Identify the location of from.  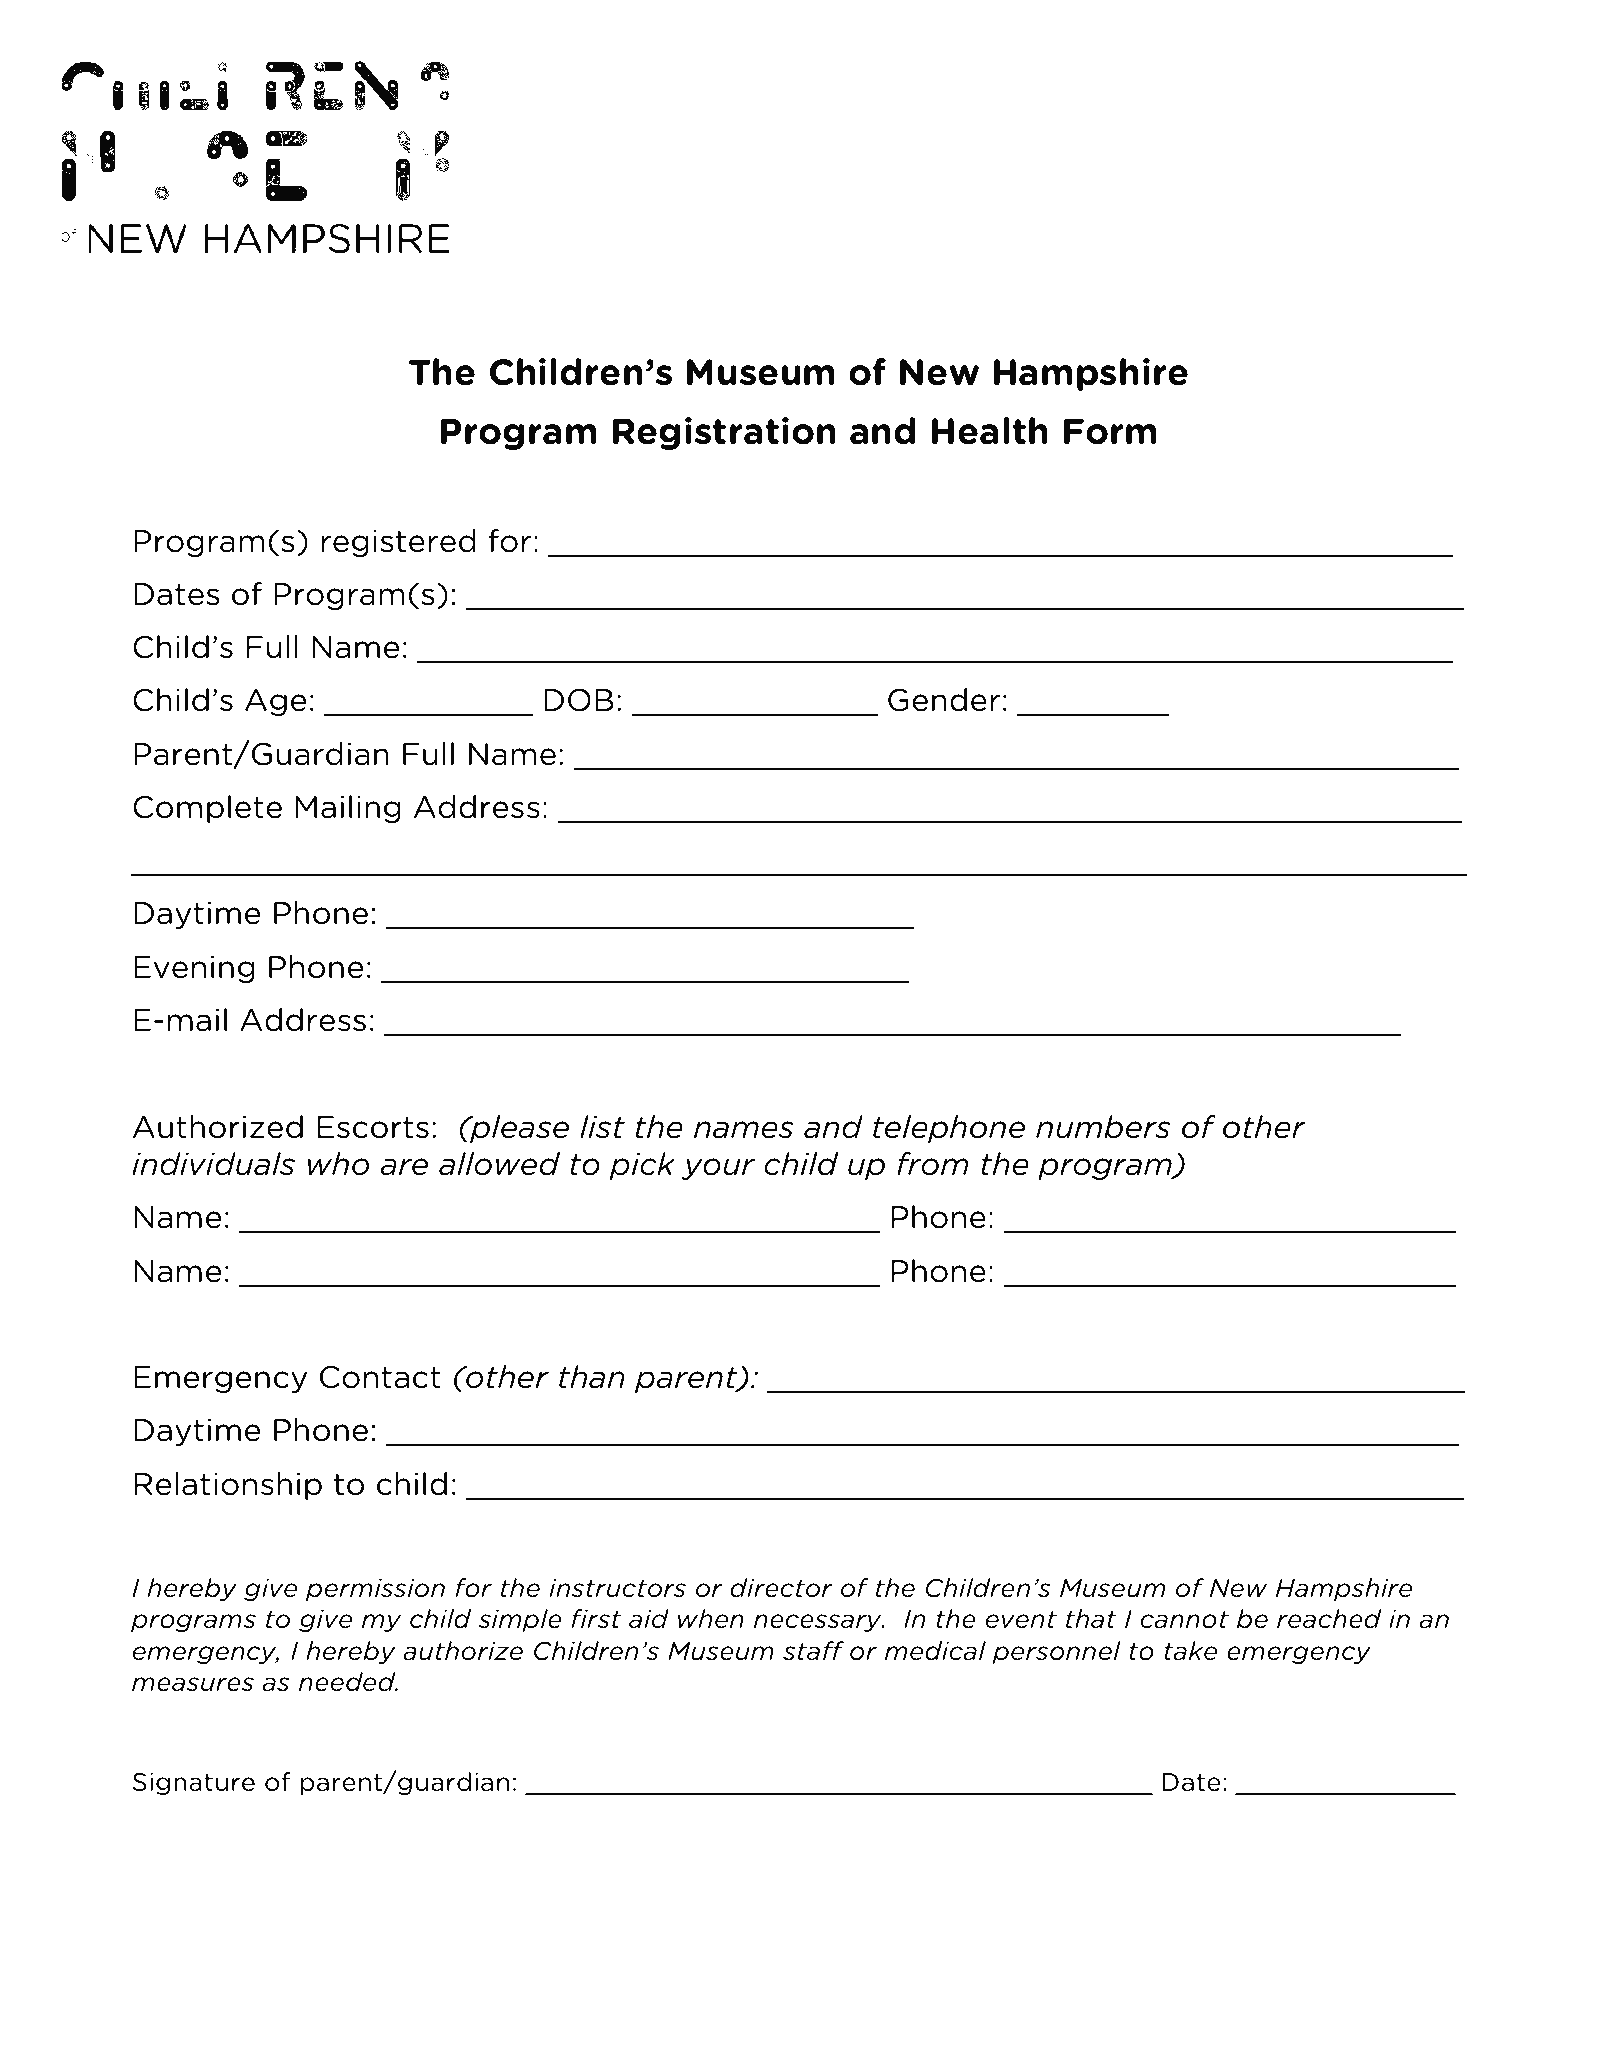
(933, 1164).
